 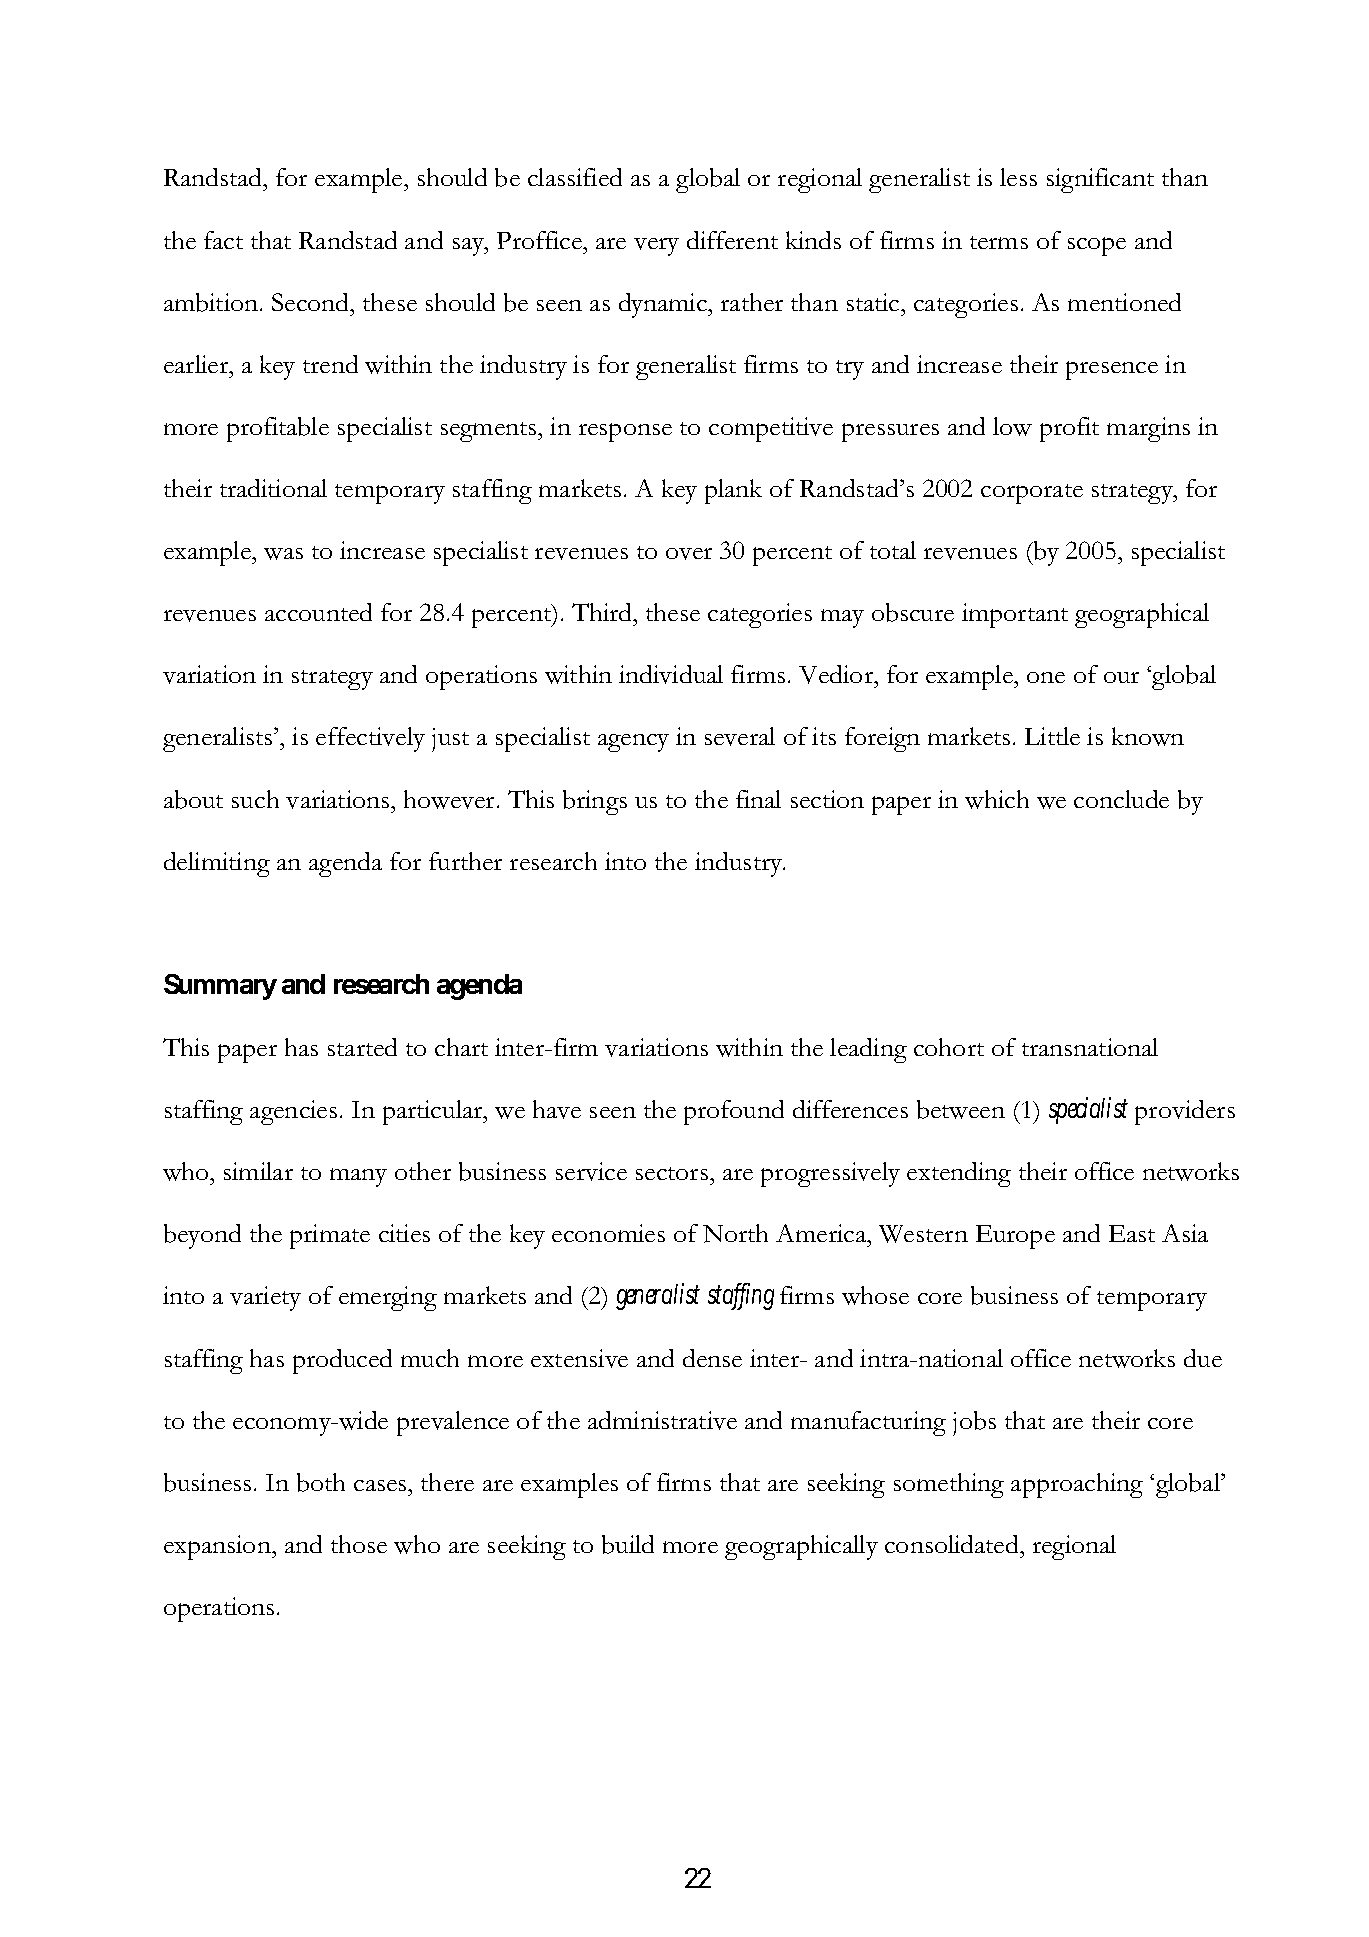 I want to click on approaching, so click(x=1077, y=1485).
